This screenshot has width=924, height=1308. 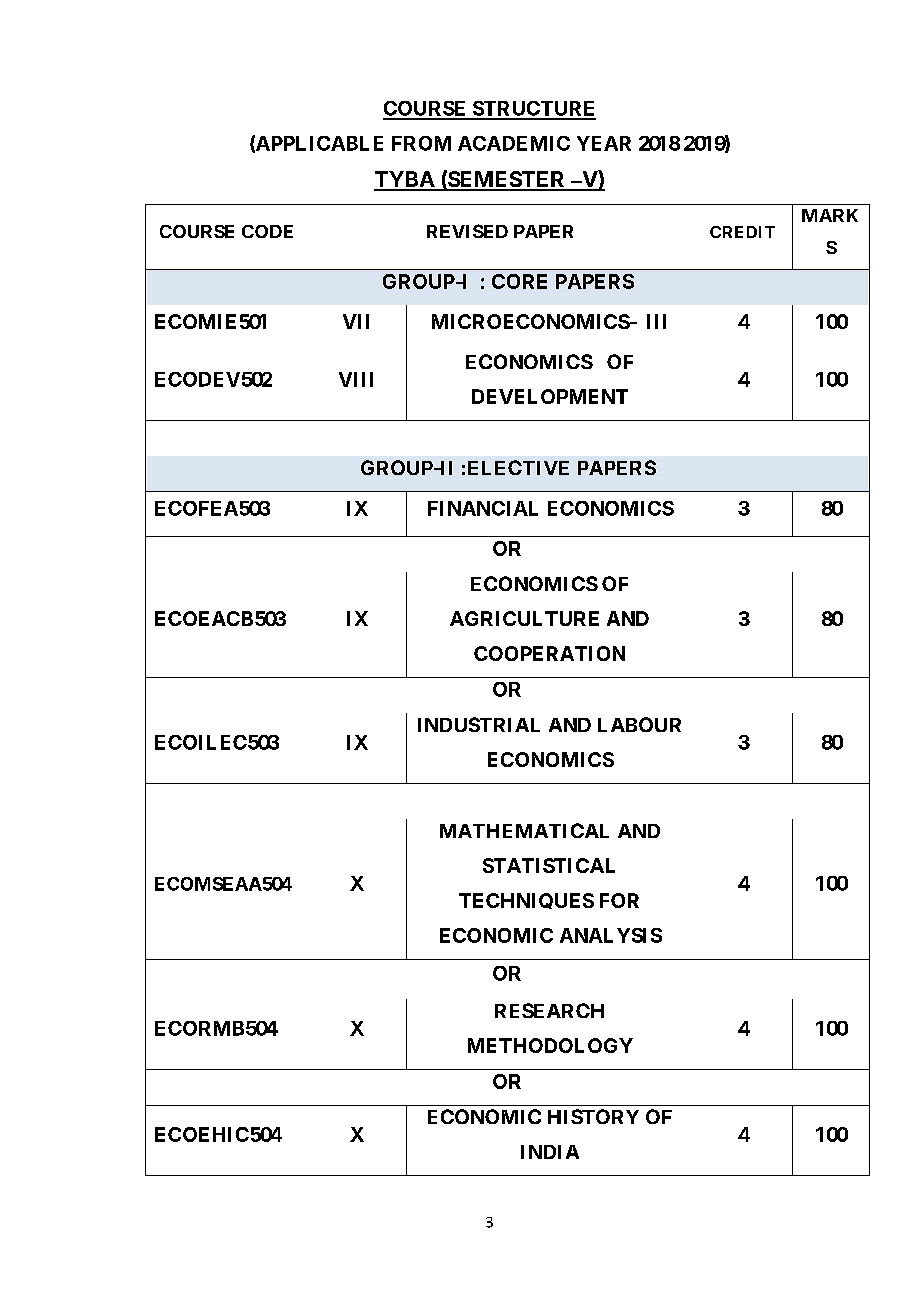 I want to click on VIII, so click(x=356, y=379).
